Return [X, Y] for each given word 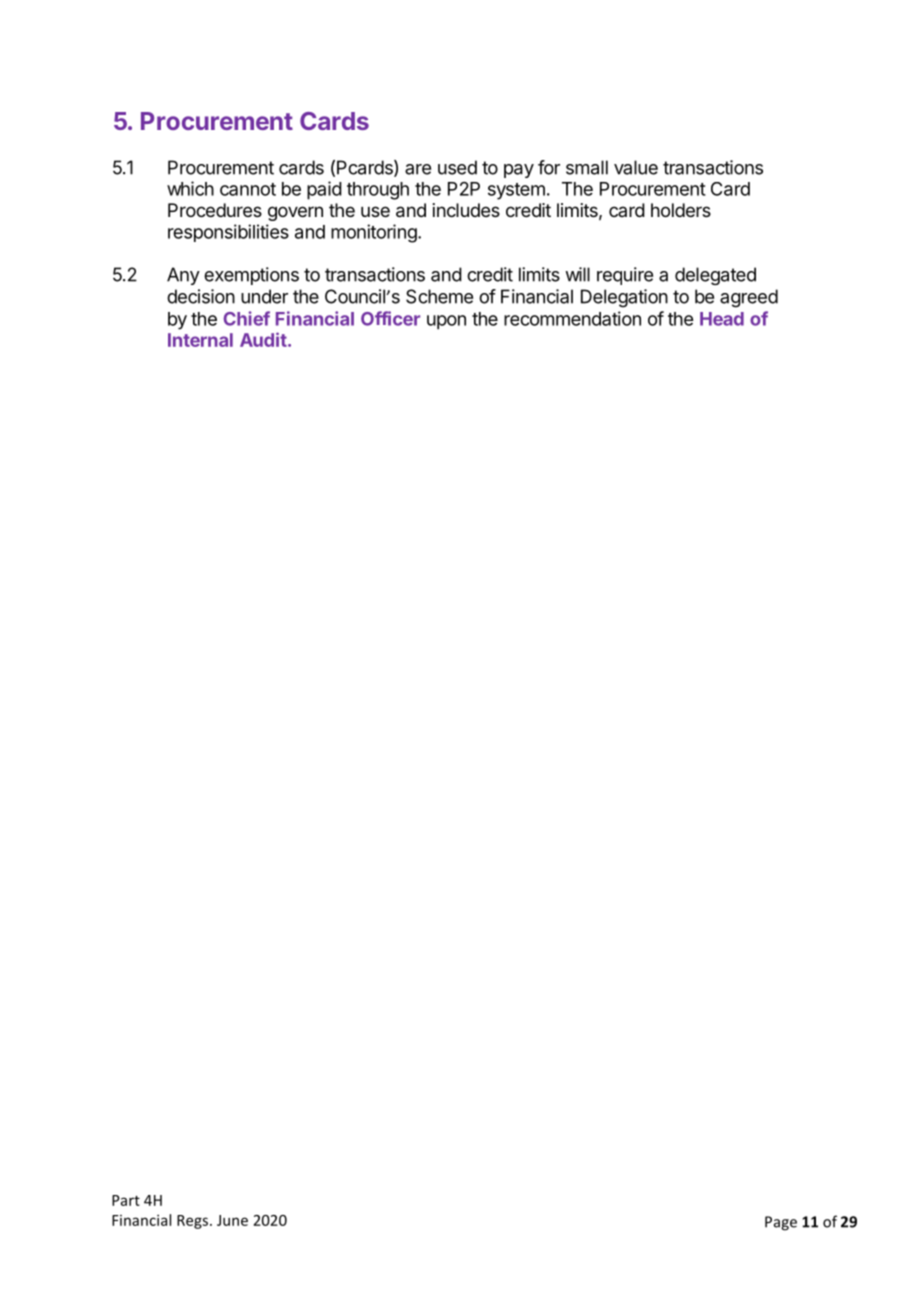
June [232, 1220]
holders [681, 210]
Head [722, 319]
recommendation [572, 318]
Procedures [215, 210]
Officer [390, 318]
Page [781, 1223]
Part [126, 1200]
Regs [194, 1222]
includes [466, 210]
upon [446, 322]
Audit [263, 339]
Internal [200, 340]
